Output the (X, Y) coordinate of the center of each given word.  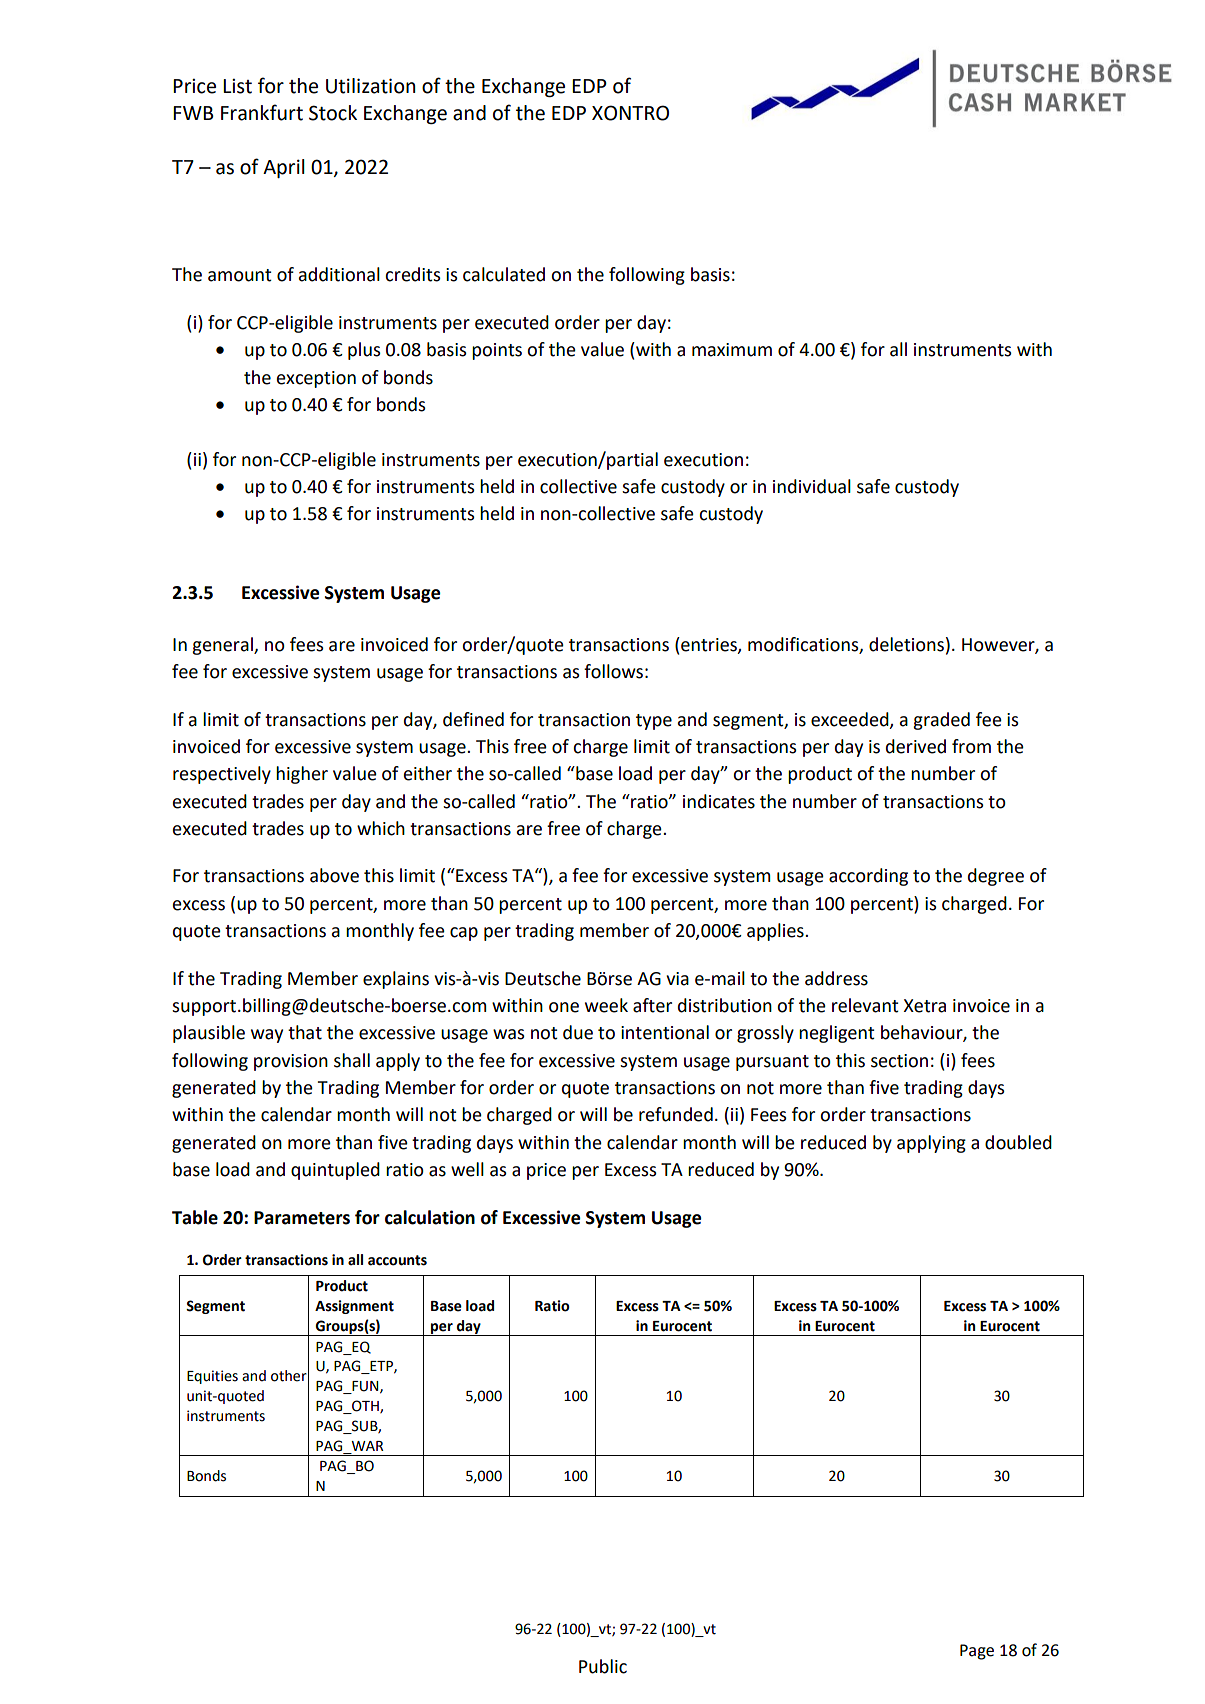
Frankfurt (262, 112)
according (868, 877)
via (677, 979)
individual (812, 486)
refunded (676, 1114)
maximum (732, 350)
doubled (1018, 1142)
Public (603, 1666)
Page (977, 1652)
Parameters (302, 1218)
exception (316, 379)
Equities (212, 1377)
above (334, 875)
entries (709, 645)
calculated (504, 274)
